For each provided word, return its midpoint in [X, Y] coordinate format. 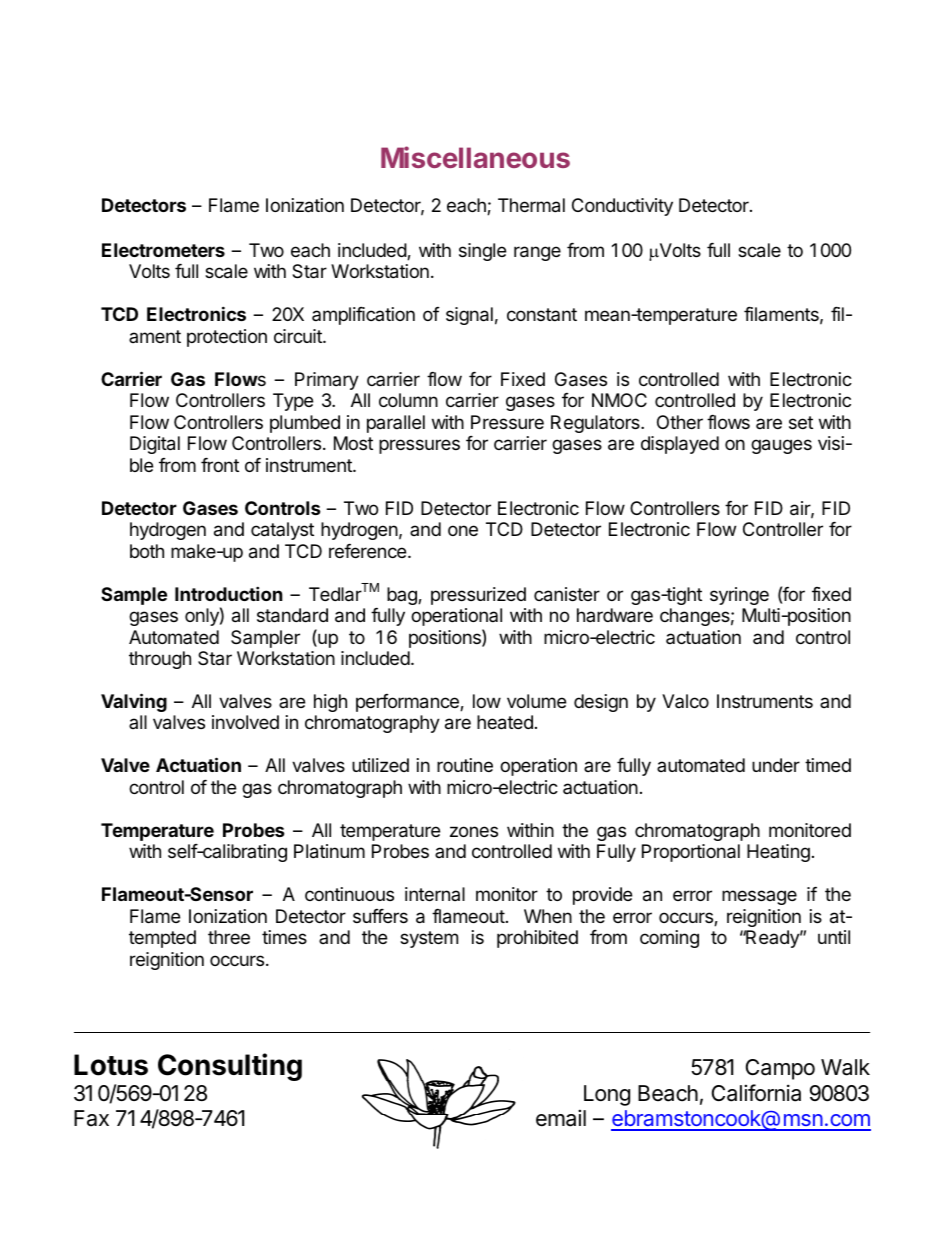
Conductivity [622, 207]
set [801, 422]
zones [474, 831]
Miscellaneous [475, 157]
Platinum [329, 851]
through [160, 660]
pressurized [478, 596]
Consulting [230, 1067]
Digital [155, 445]
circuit [299, 336]
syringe [739, 596]
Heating [778, 853]
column [408, 400]
